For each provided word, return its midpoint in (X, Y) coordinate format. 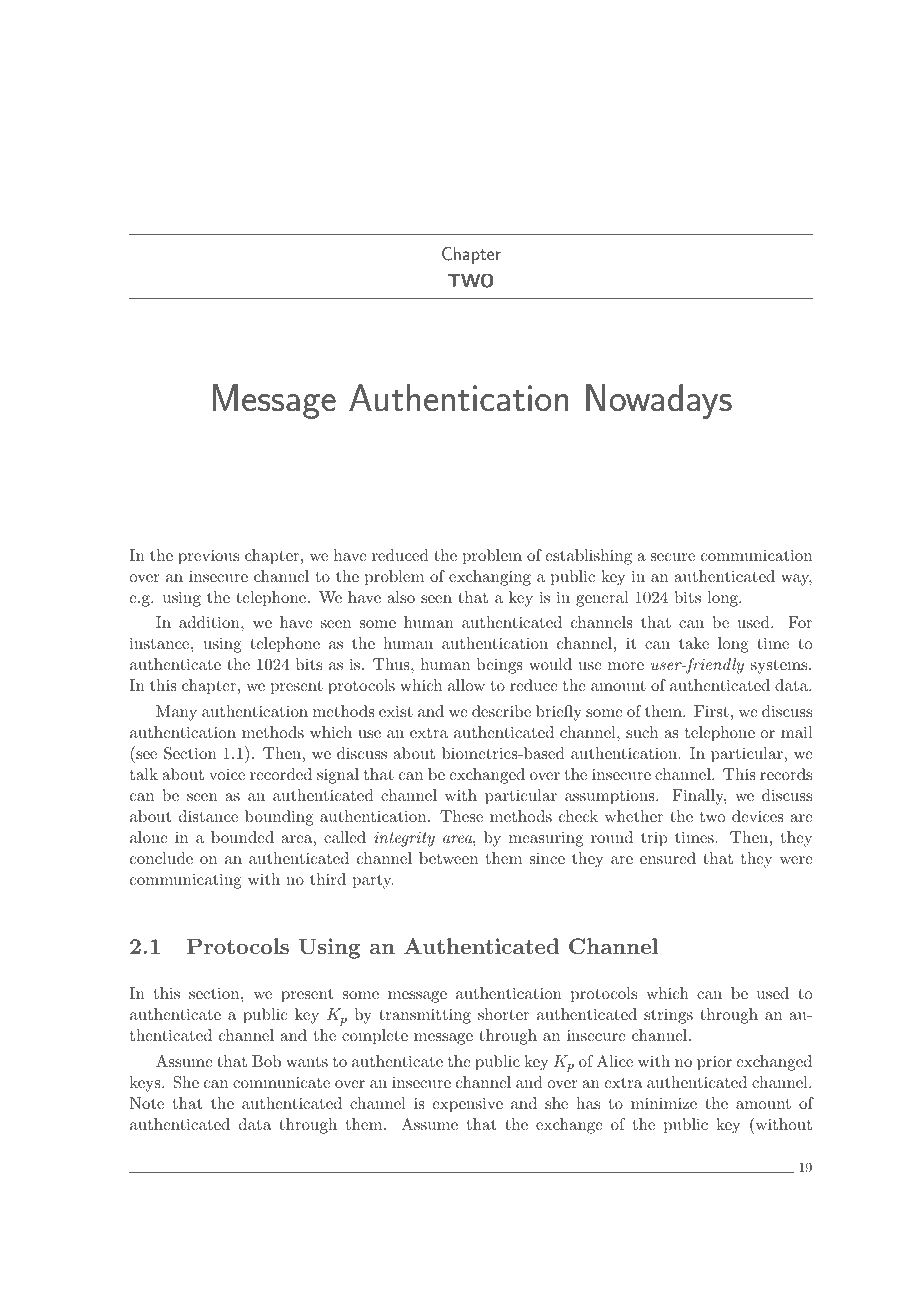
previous (208, 557)
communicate (281, 1082)
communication (756, 555)
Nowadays (659, 401)
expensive (467, 1105)
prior (714, 1063)
